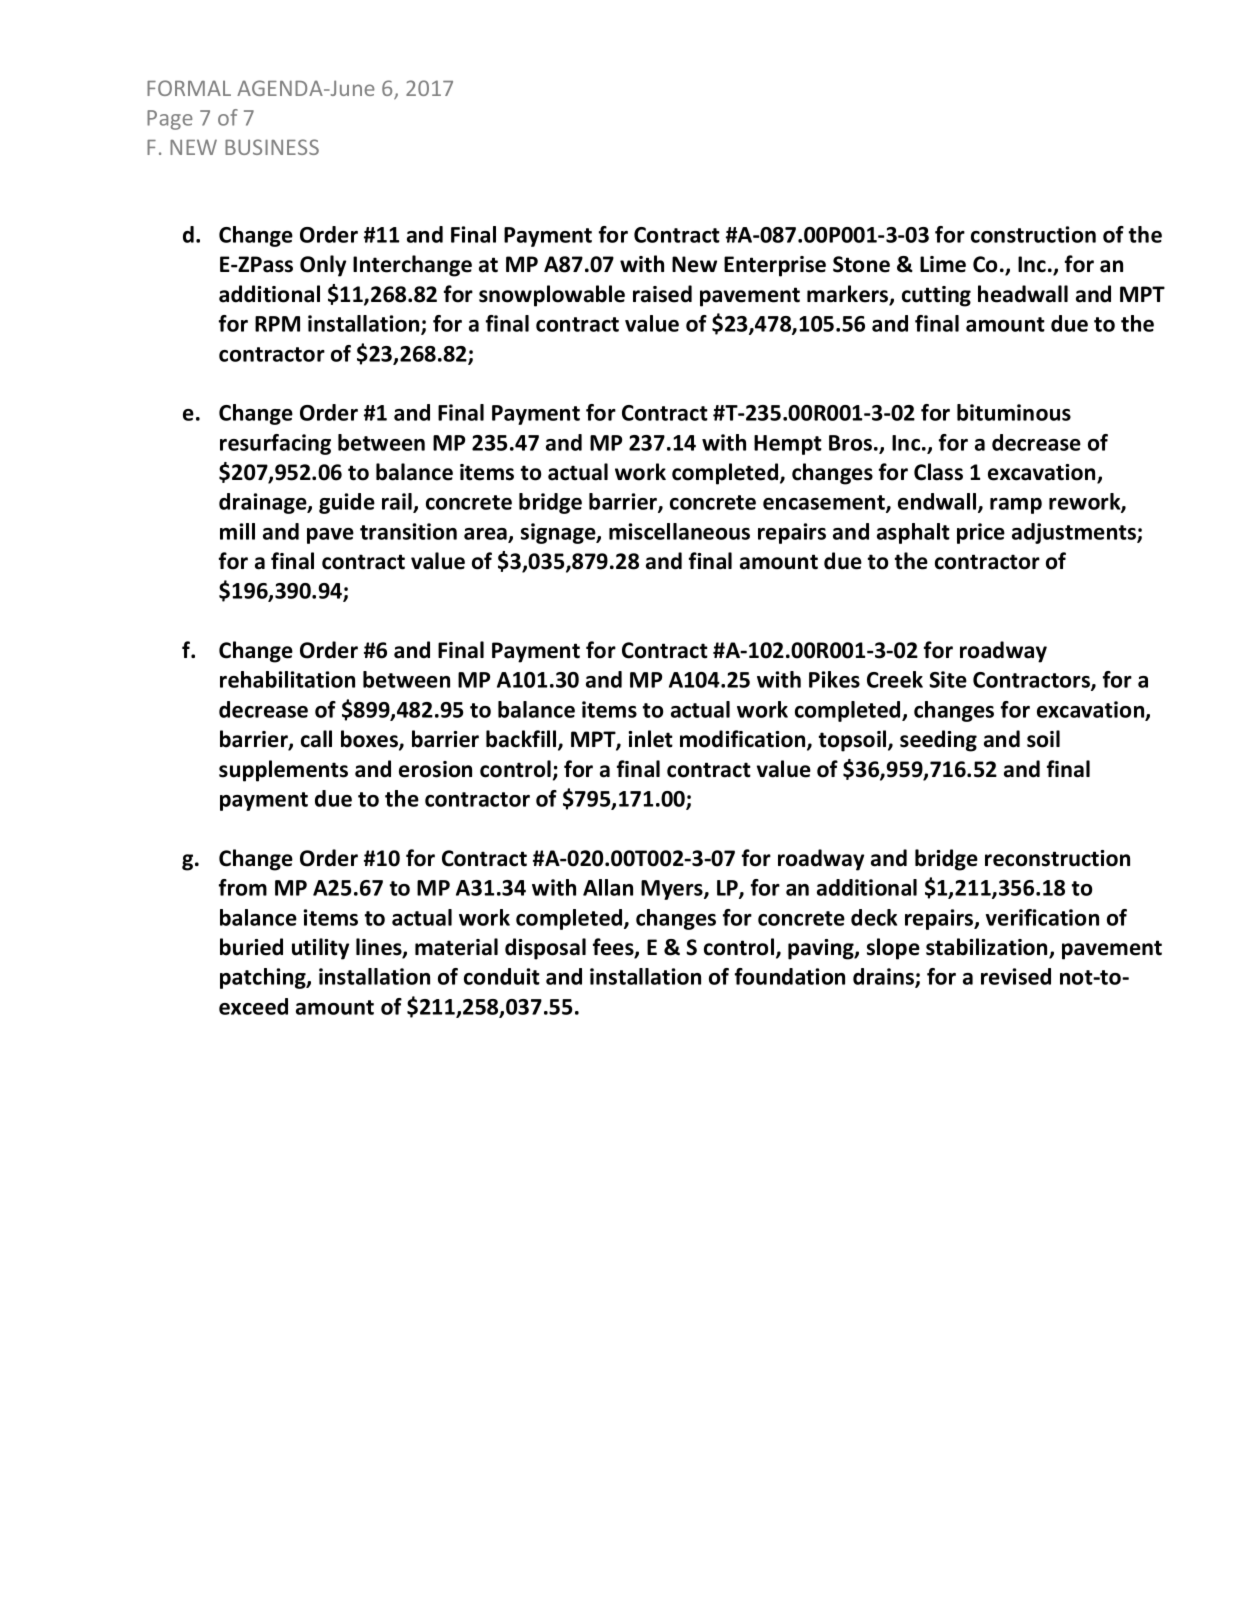  Describe the element at coordinates (650, 739) in the document. I see `inlet` at that location.
